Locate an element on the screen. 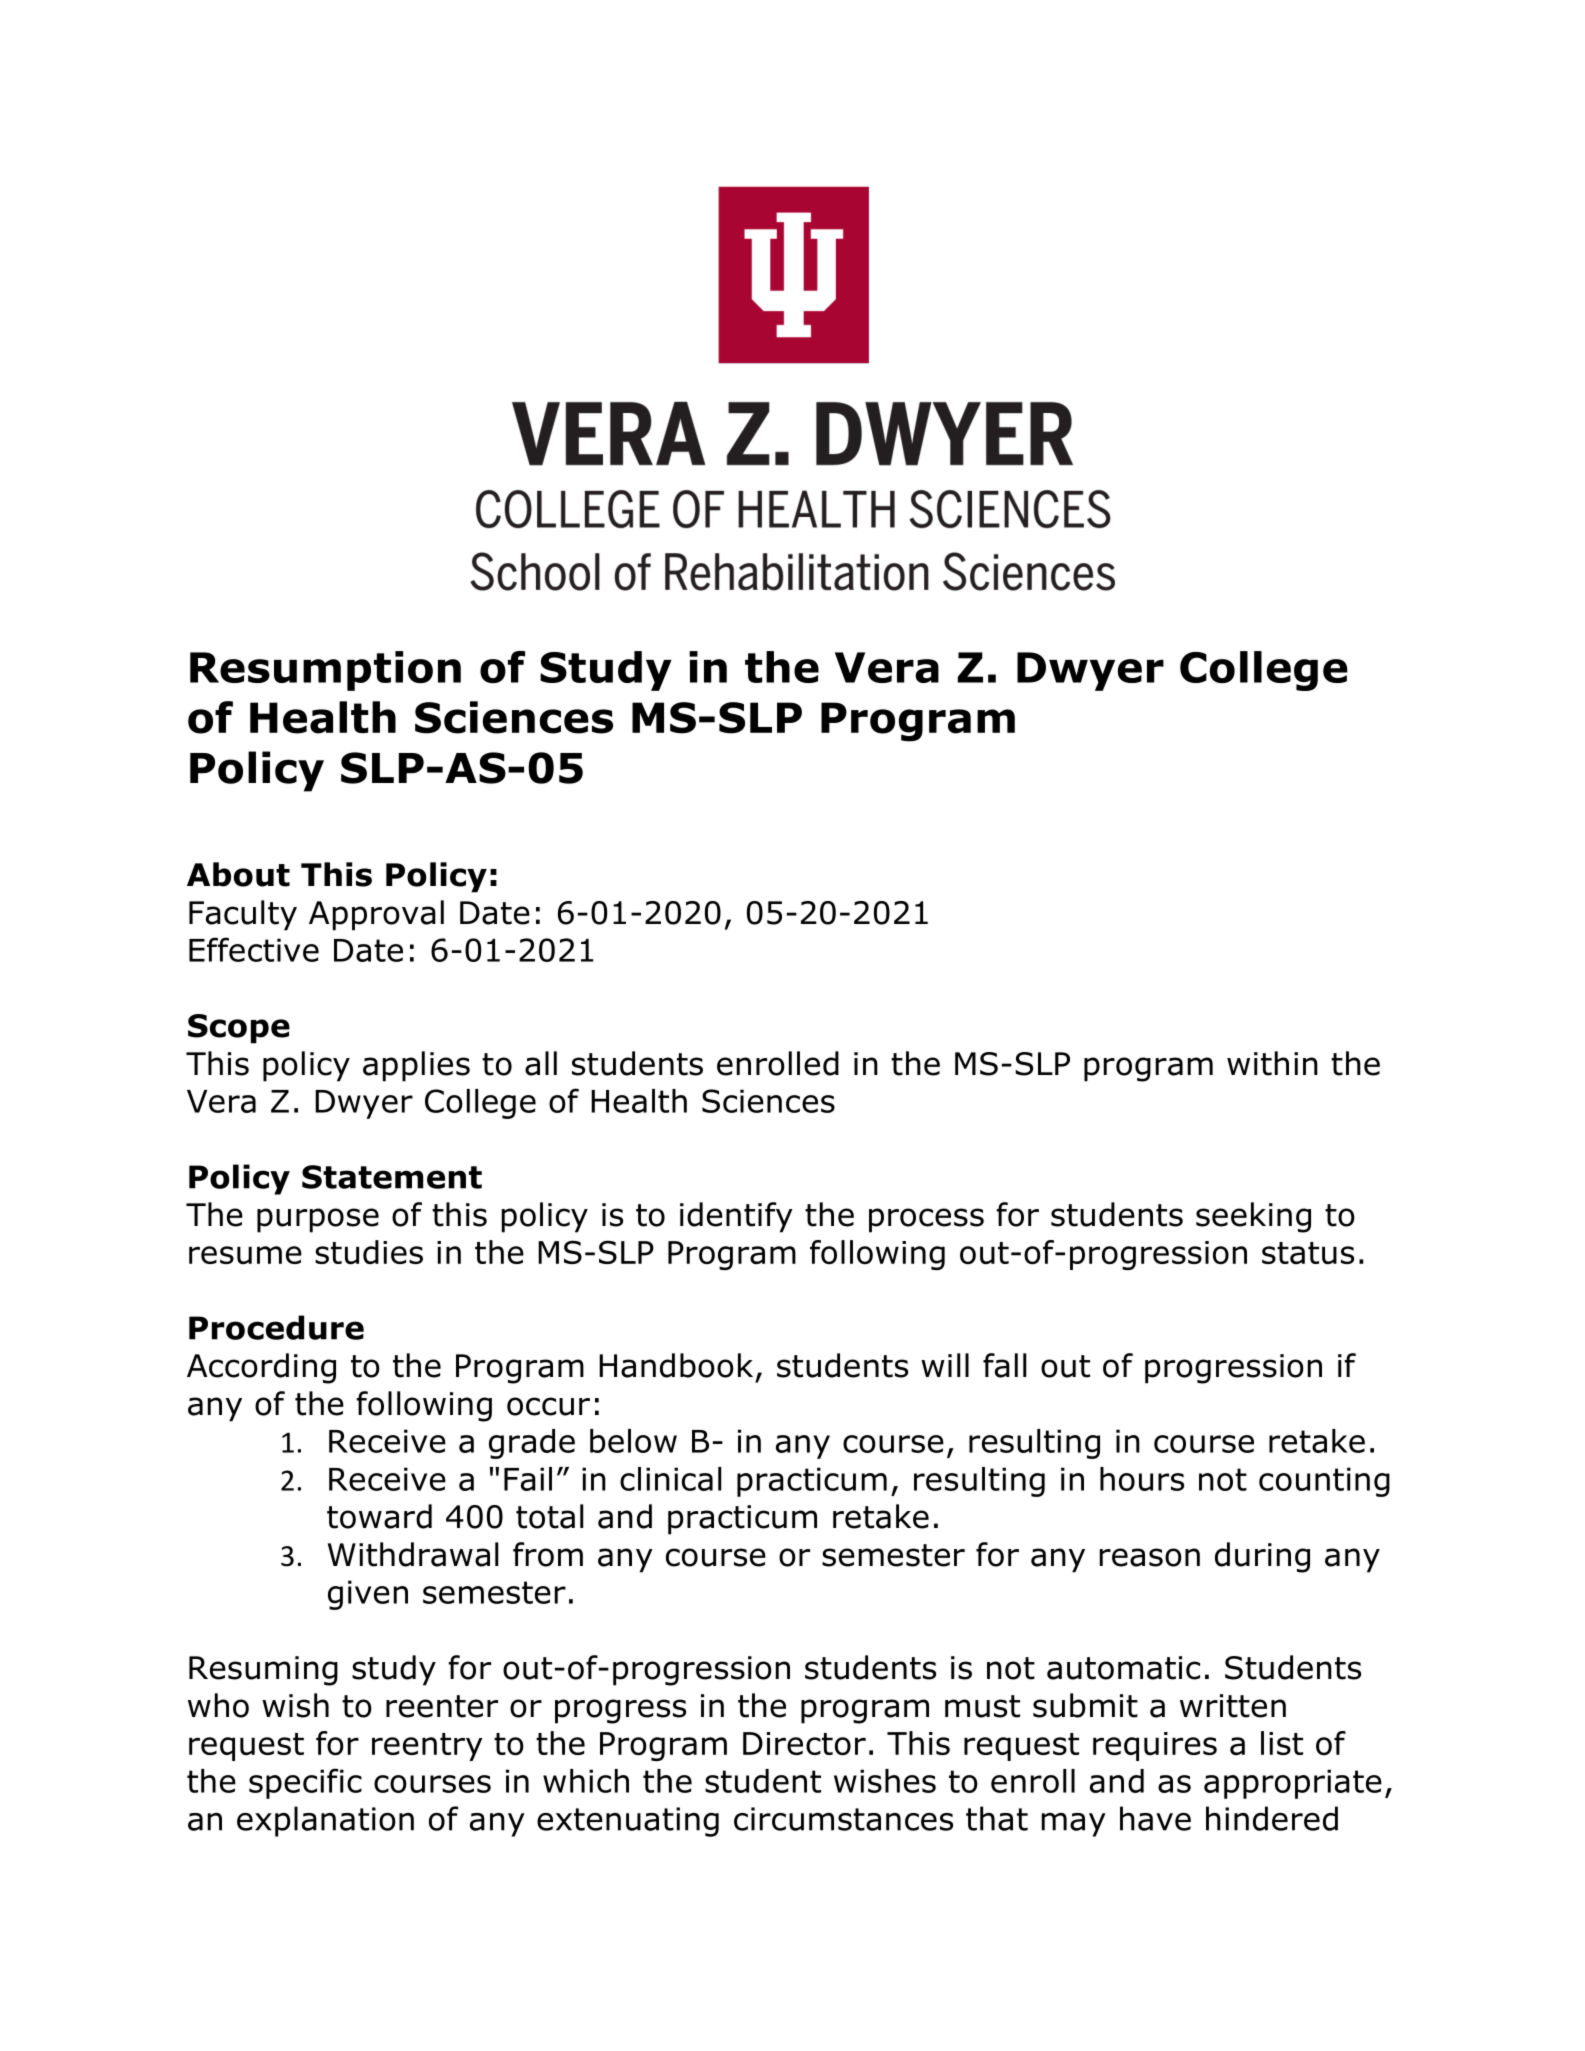 The image size is (1585, 2051). specific is located at coordinates (305, 1783).
